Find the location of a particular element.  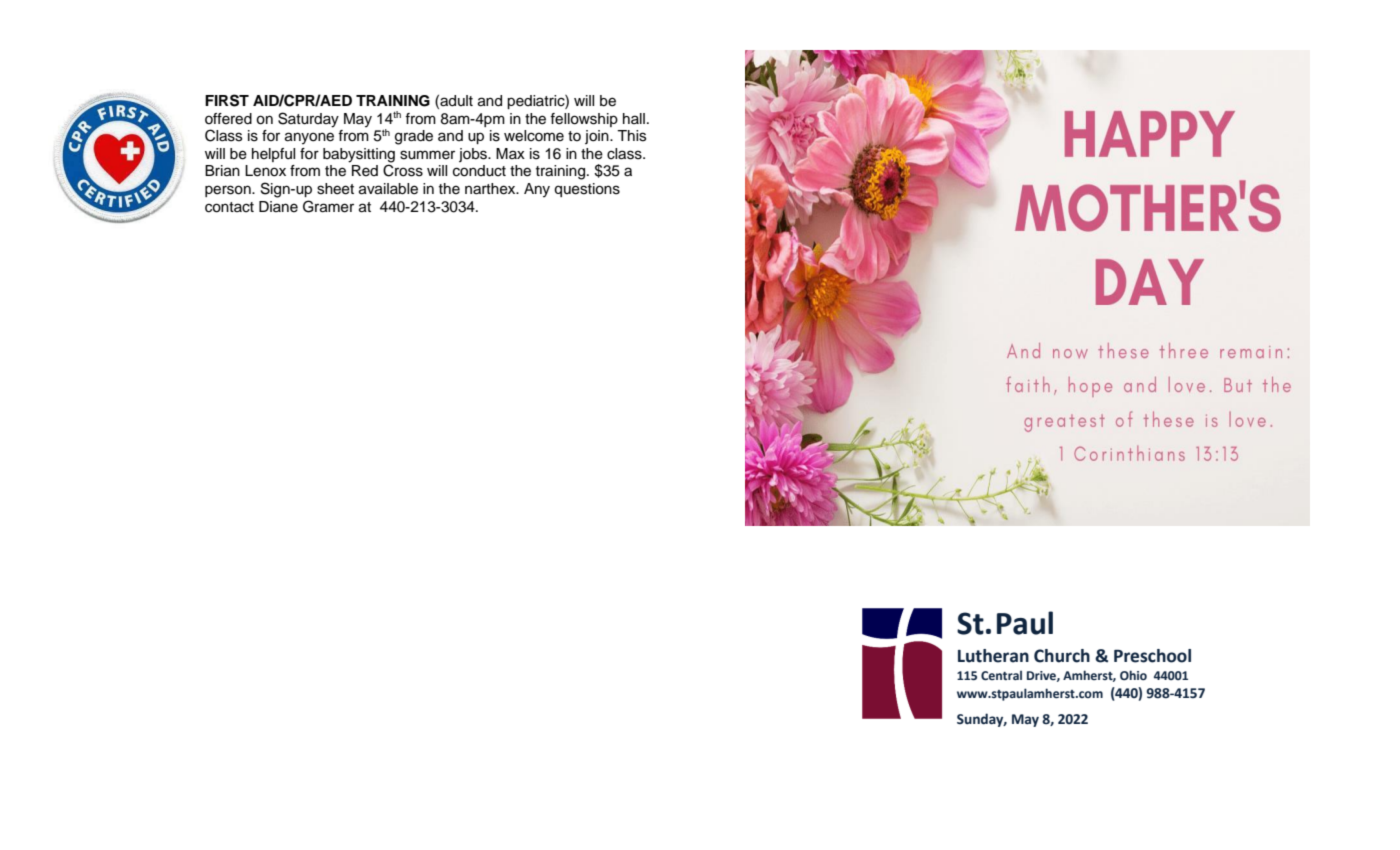

Saturday is located at coordinates (308, 120).
